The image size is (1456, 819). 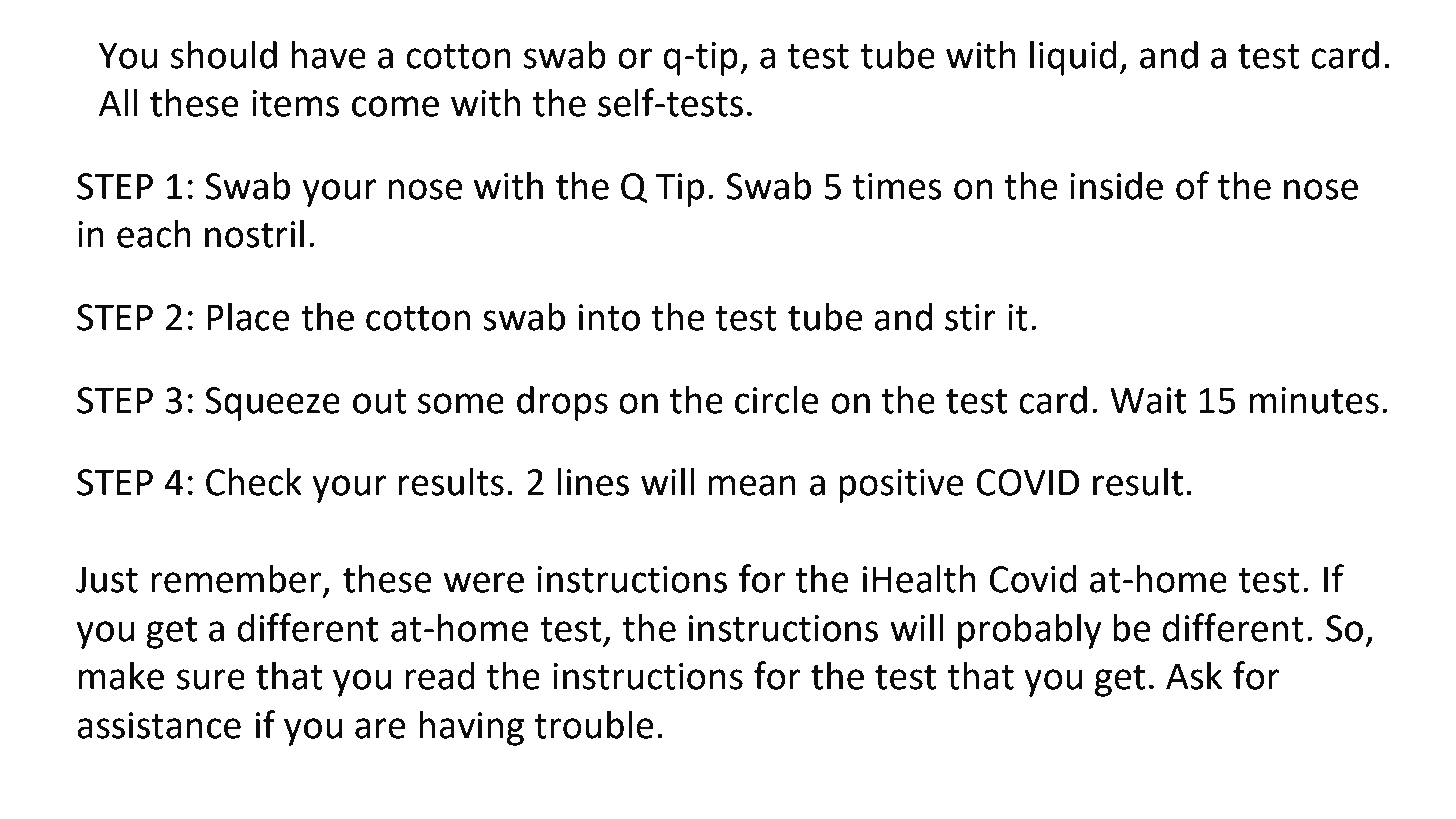 What do you see at coordinates (211, 679) in the document?
I see `sure` at bounding box center [211, 679].
